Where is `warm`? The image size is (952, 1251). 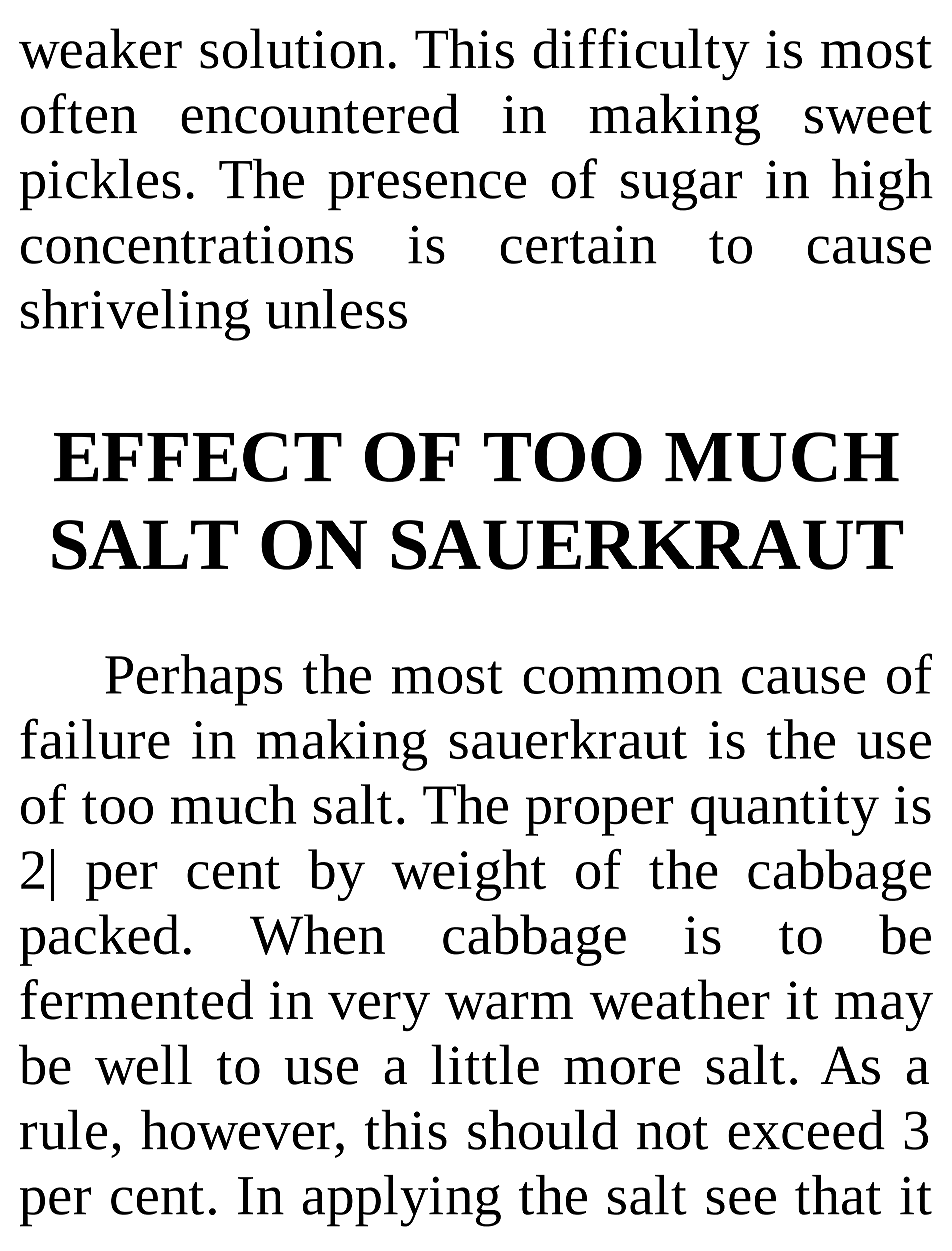 warm is located at coordinates (509, 1006).
